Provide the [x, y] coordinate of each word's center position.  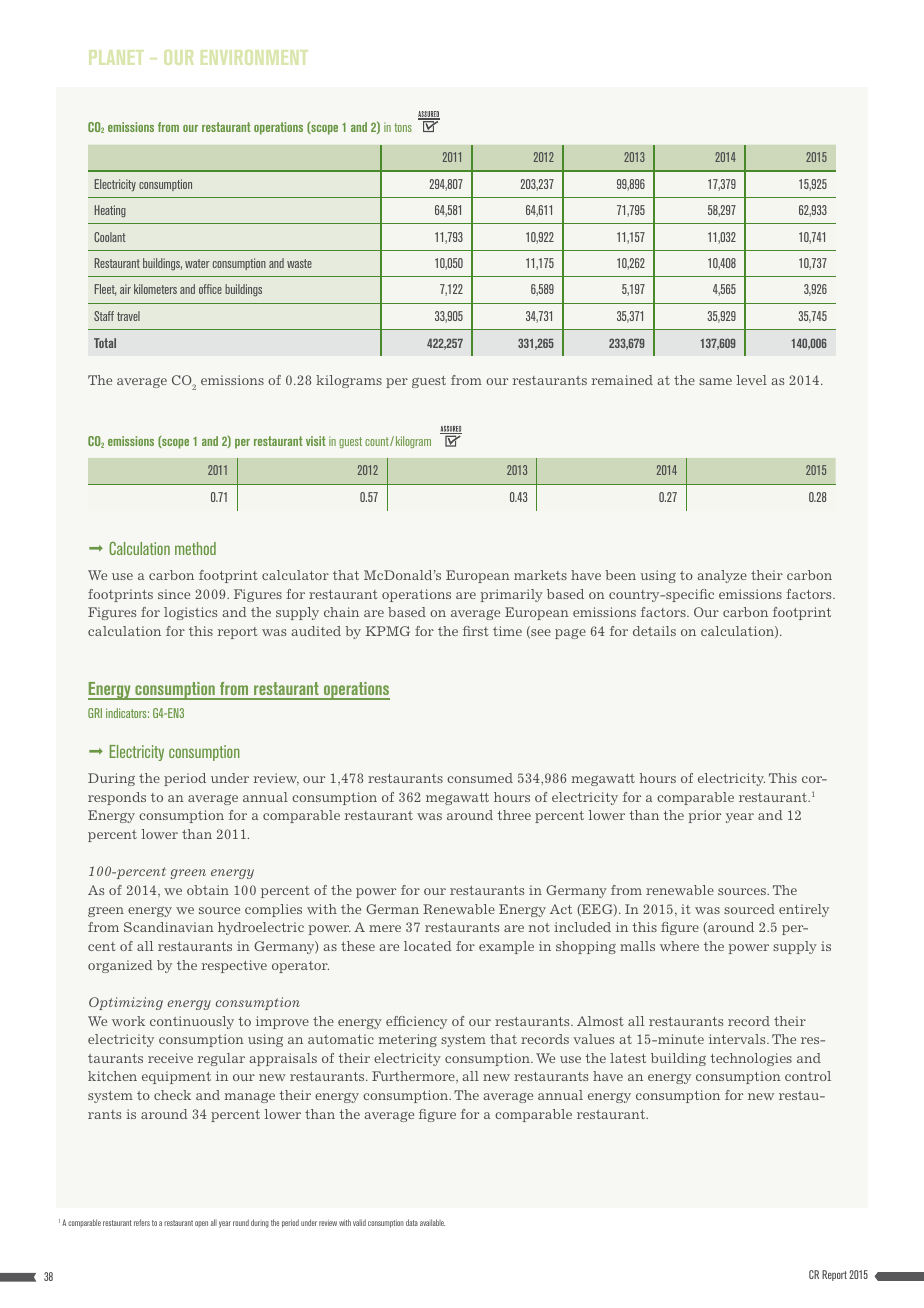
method [195, 548]
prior [704, 816]
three [514, 815]
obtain [208, 890]
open [201, 1224]
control [808, 1076]
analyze [722, 576]
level [751, 380]
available [432, 1222]
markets [540, 575]
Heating [110, 211]
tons [403, 127]
